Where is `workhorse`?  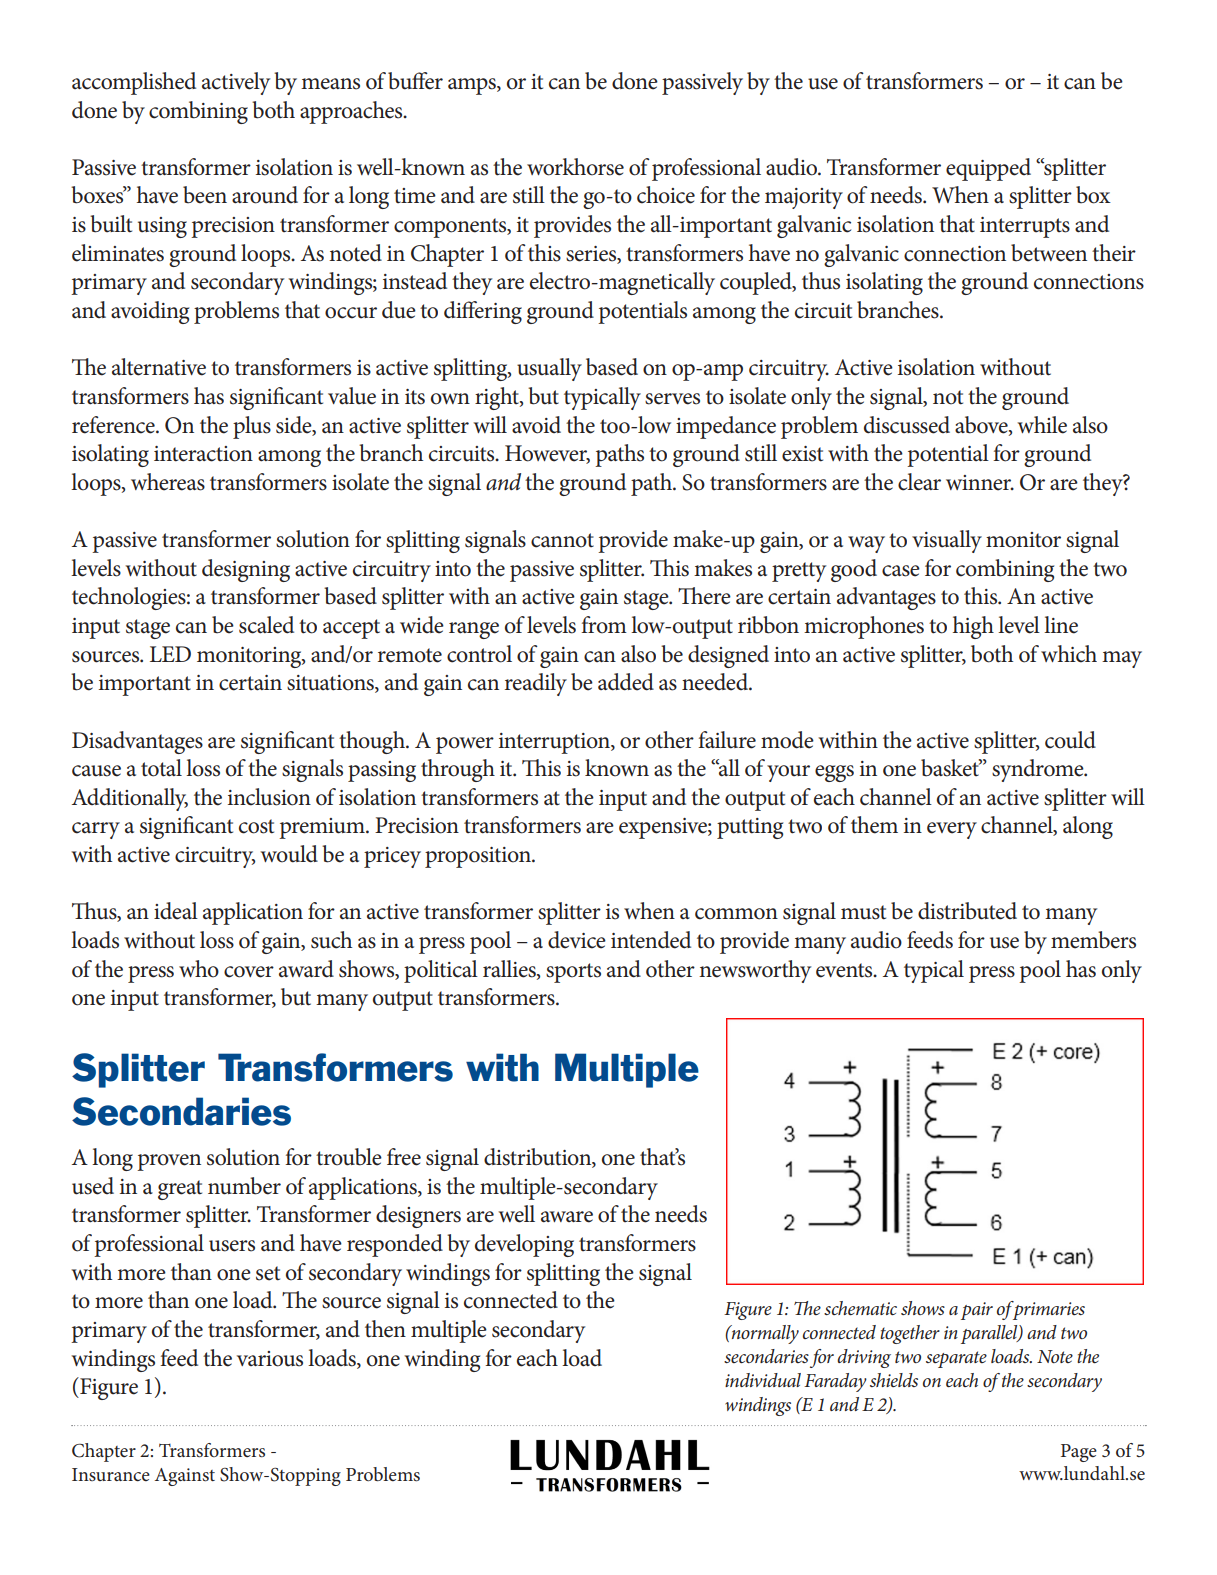
workhorse is located at coordinates (575, 167).
